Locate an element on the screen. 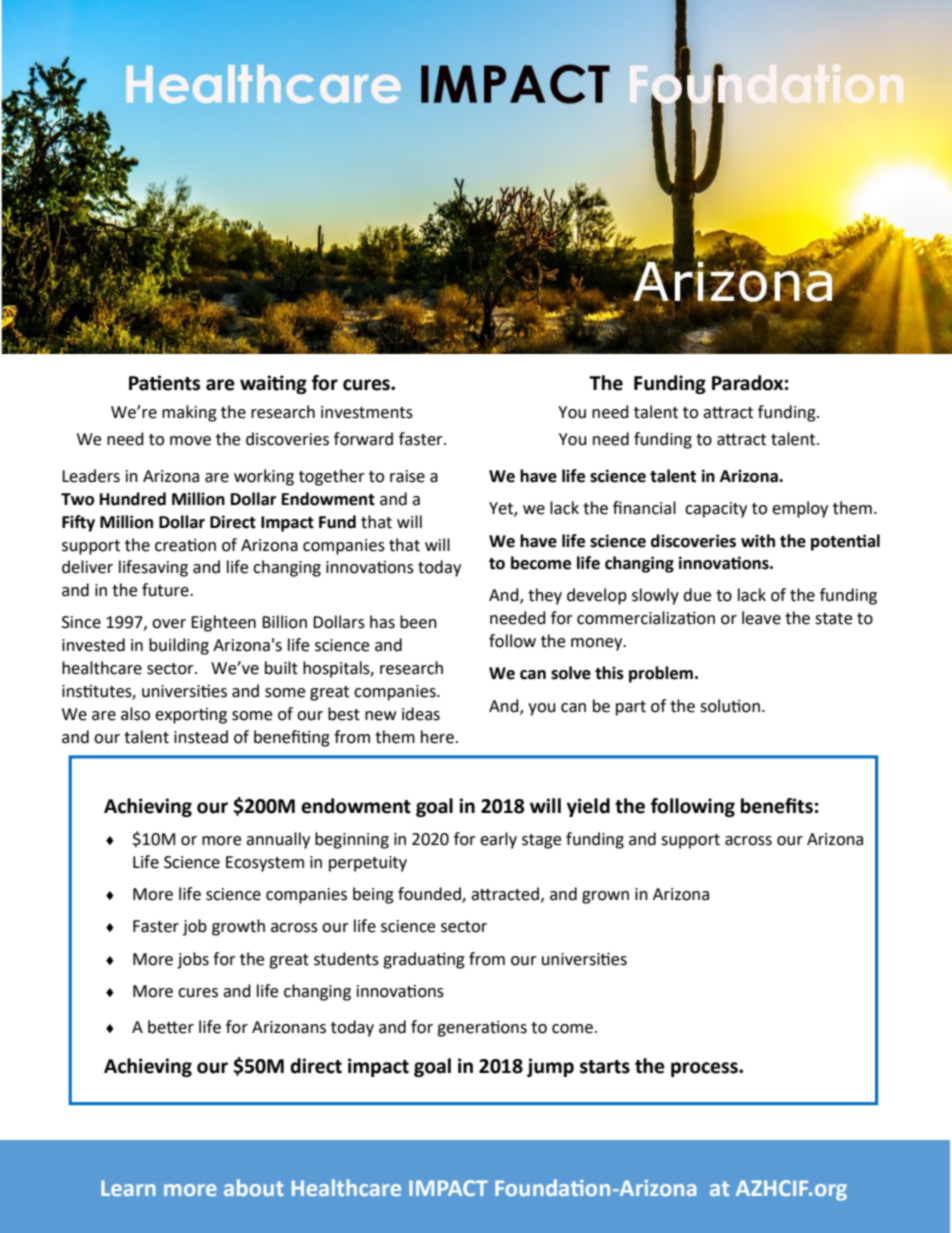 The height and width of the screenshot is (1233, 952). capacity is located at coordinates (716, 510).
